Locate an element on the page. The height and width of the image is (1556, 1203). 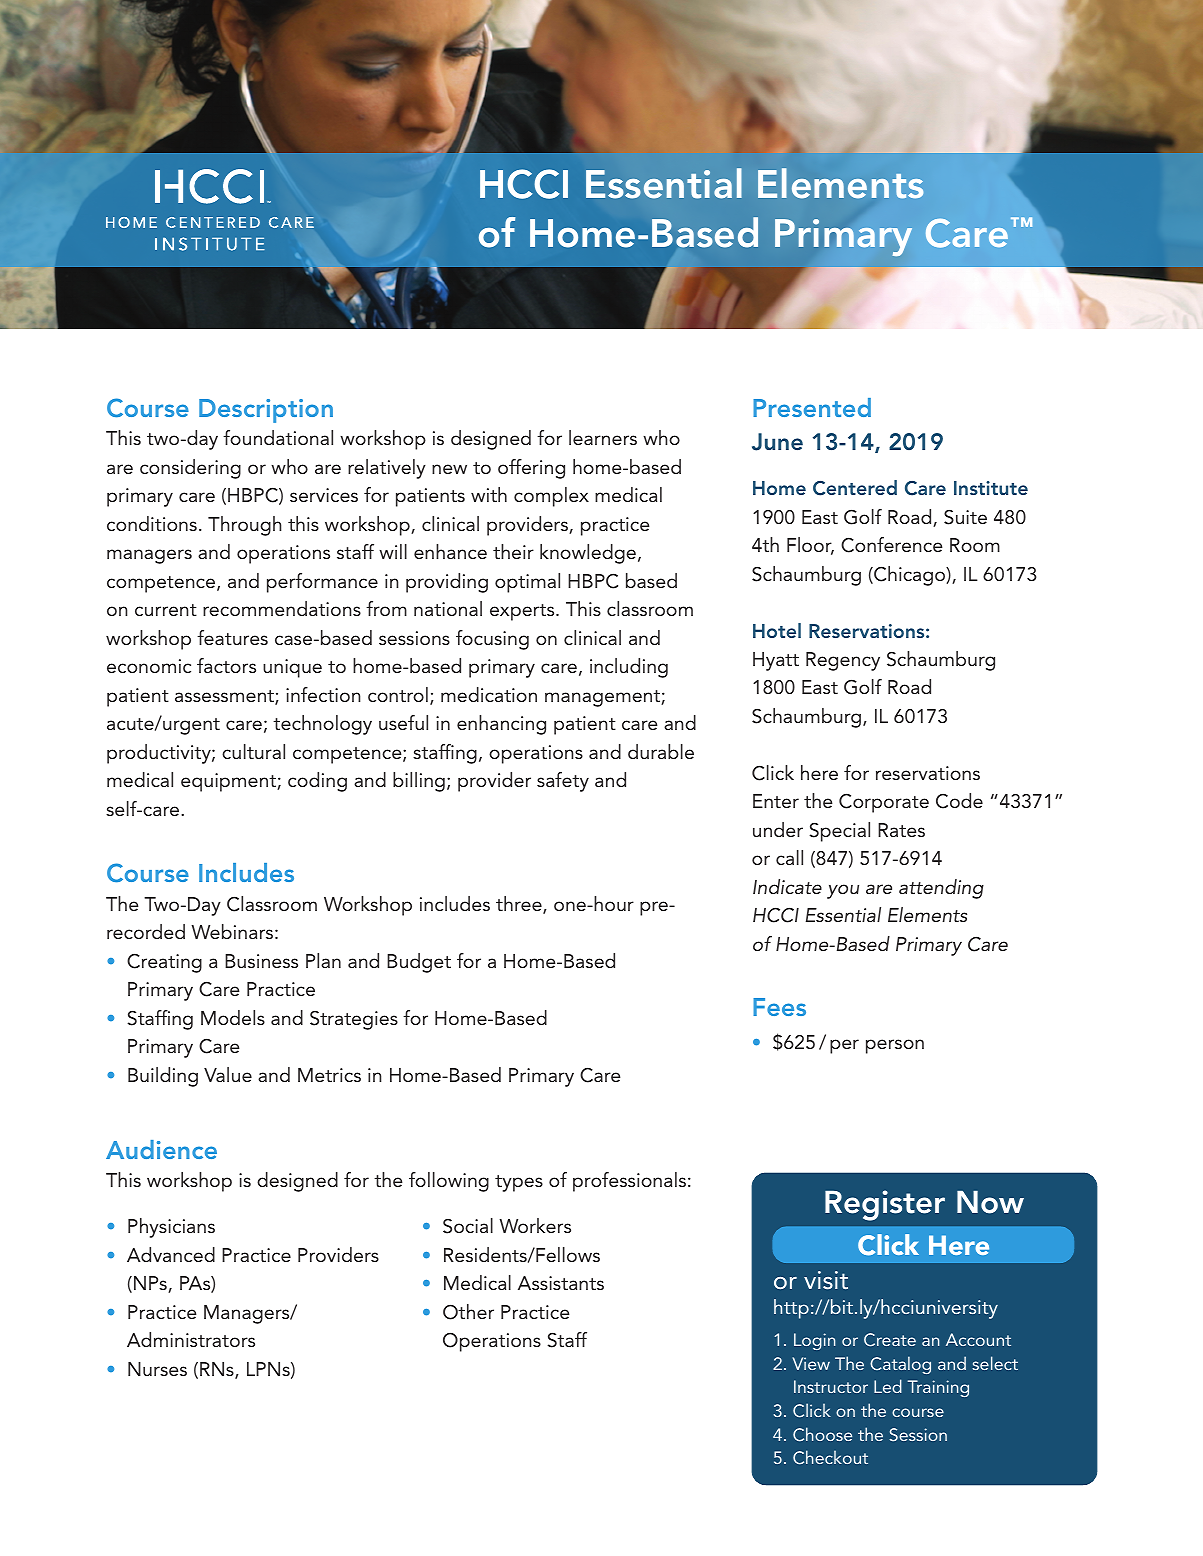
Other is located at coordinates (468, 1312).
